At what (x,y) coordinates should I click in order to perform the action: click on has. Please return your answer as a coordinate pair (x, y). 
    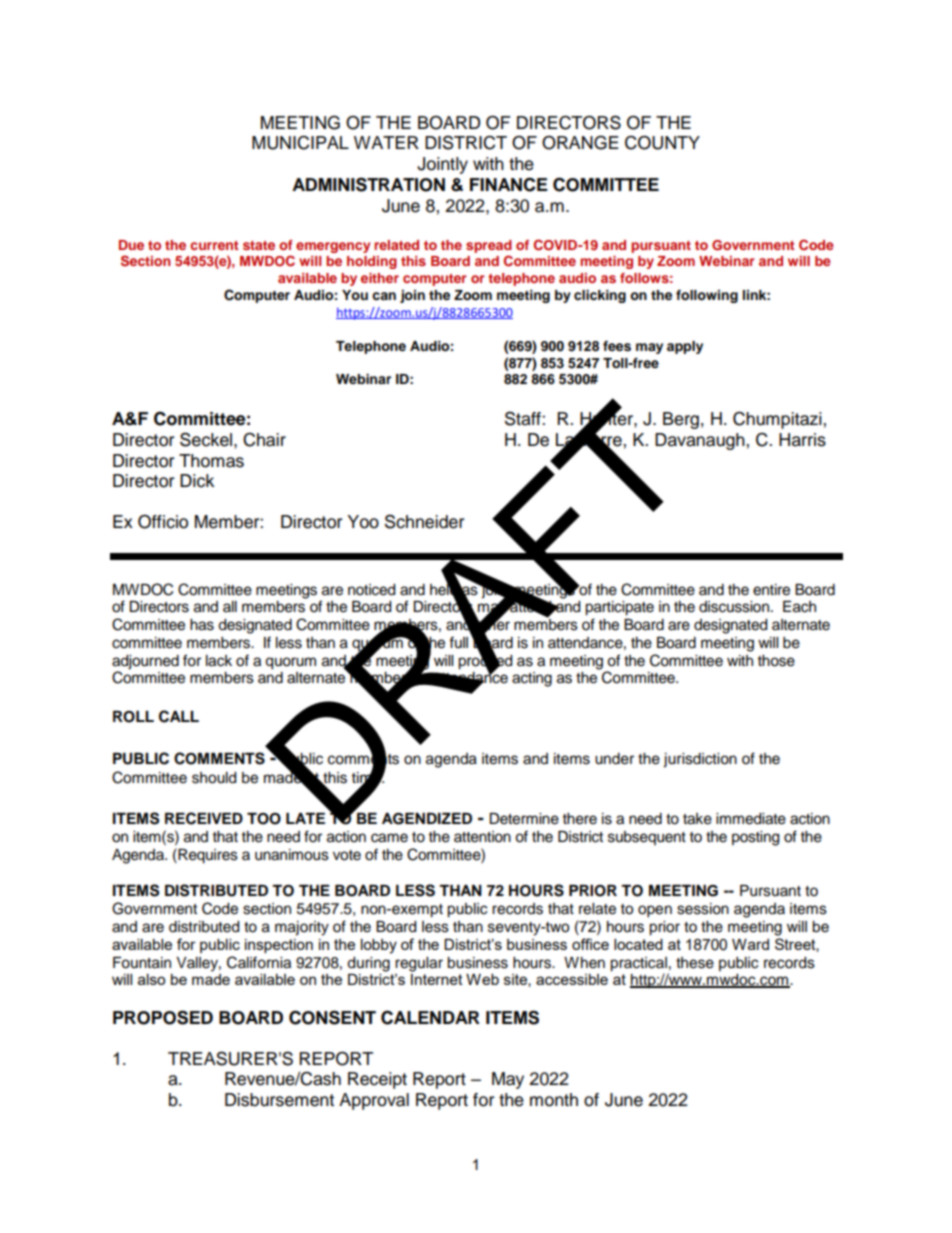
    Looking at the image, I should click on (202, 625).
